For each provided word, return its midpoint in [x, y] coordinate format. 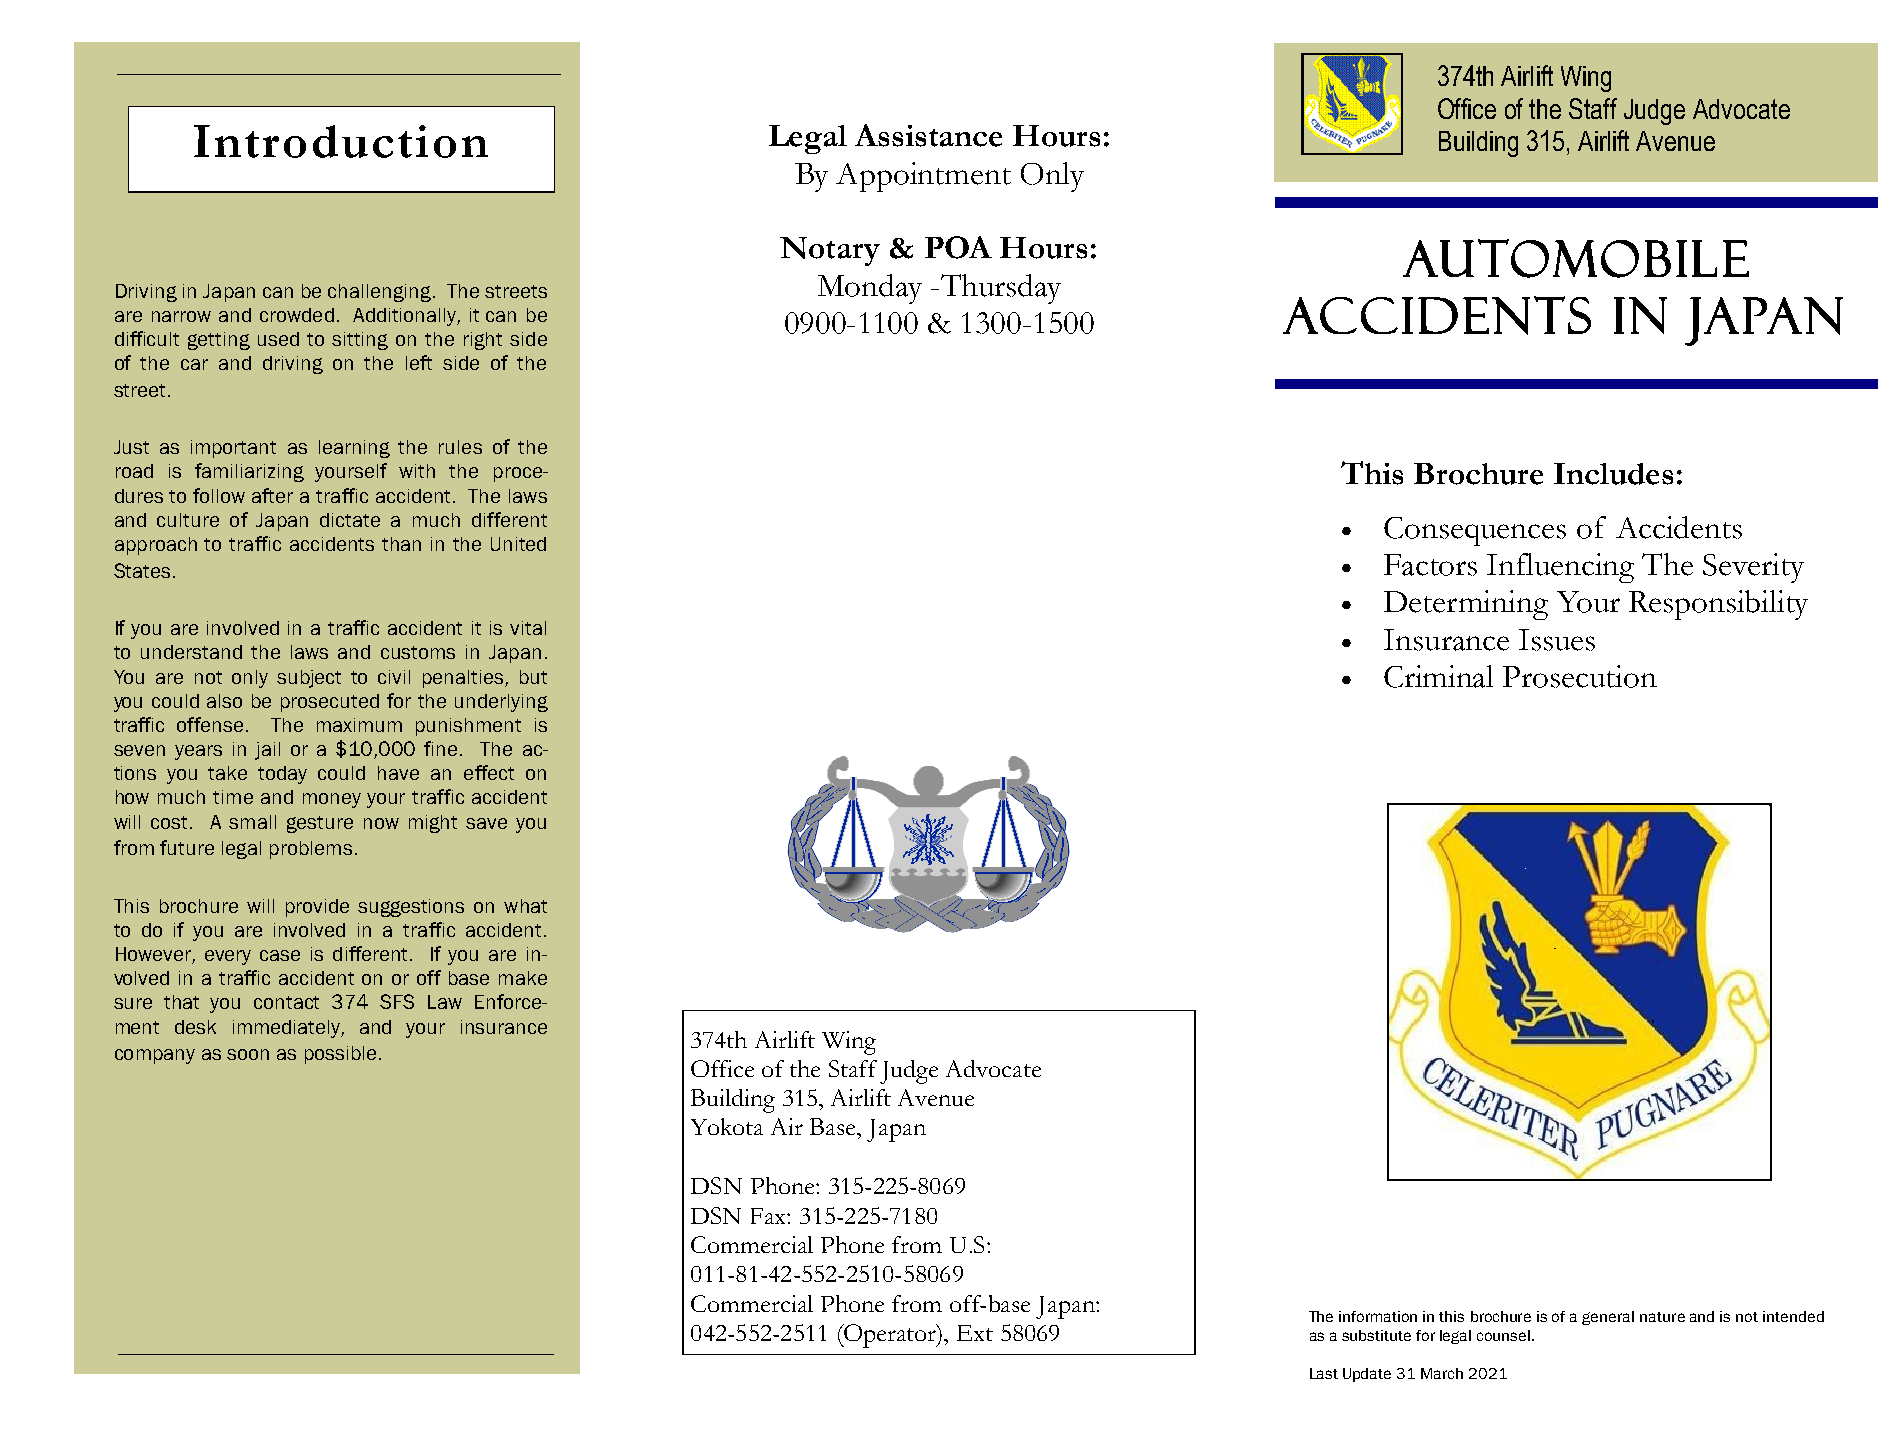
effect [489, 772]
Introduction [341, 141]
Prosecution [1580, 676]
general [1608, 1318]
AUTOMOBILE [1576, 258]
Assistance [928, 135]
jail [267, 751]
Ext [975, 1333]
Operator [890, 1336]
